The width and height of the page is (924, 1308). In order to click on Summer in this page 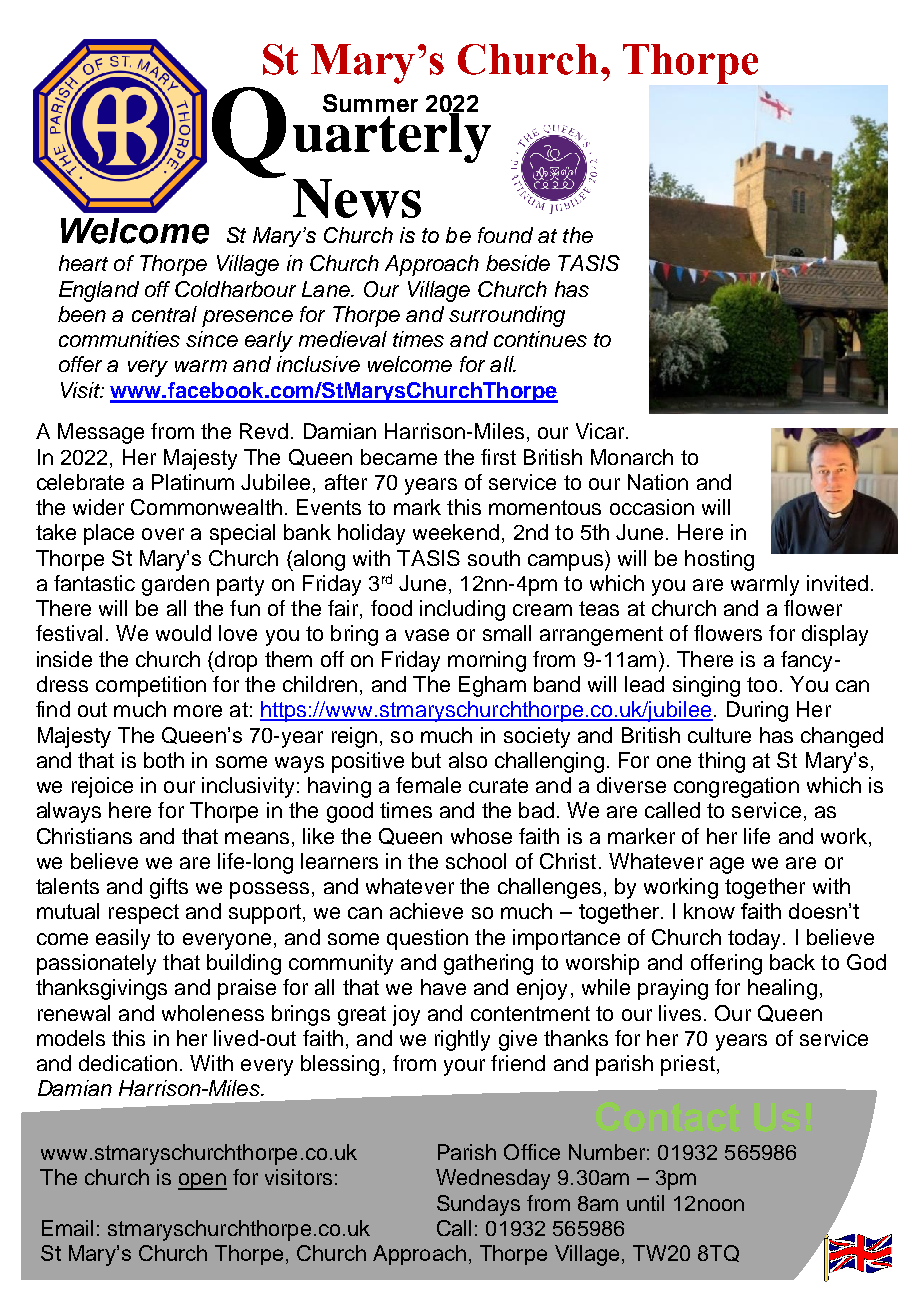, I will do `click(370, 103)`.
